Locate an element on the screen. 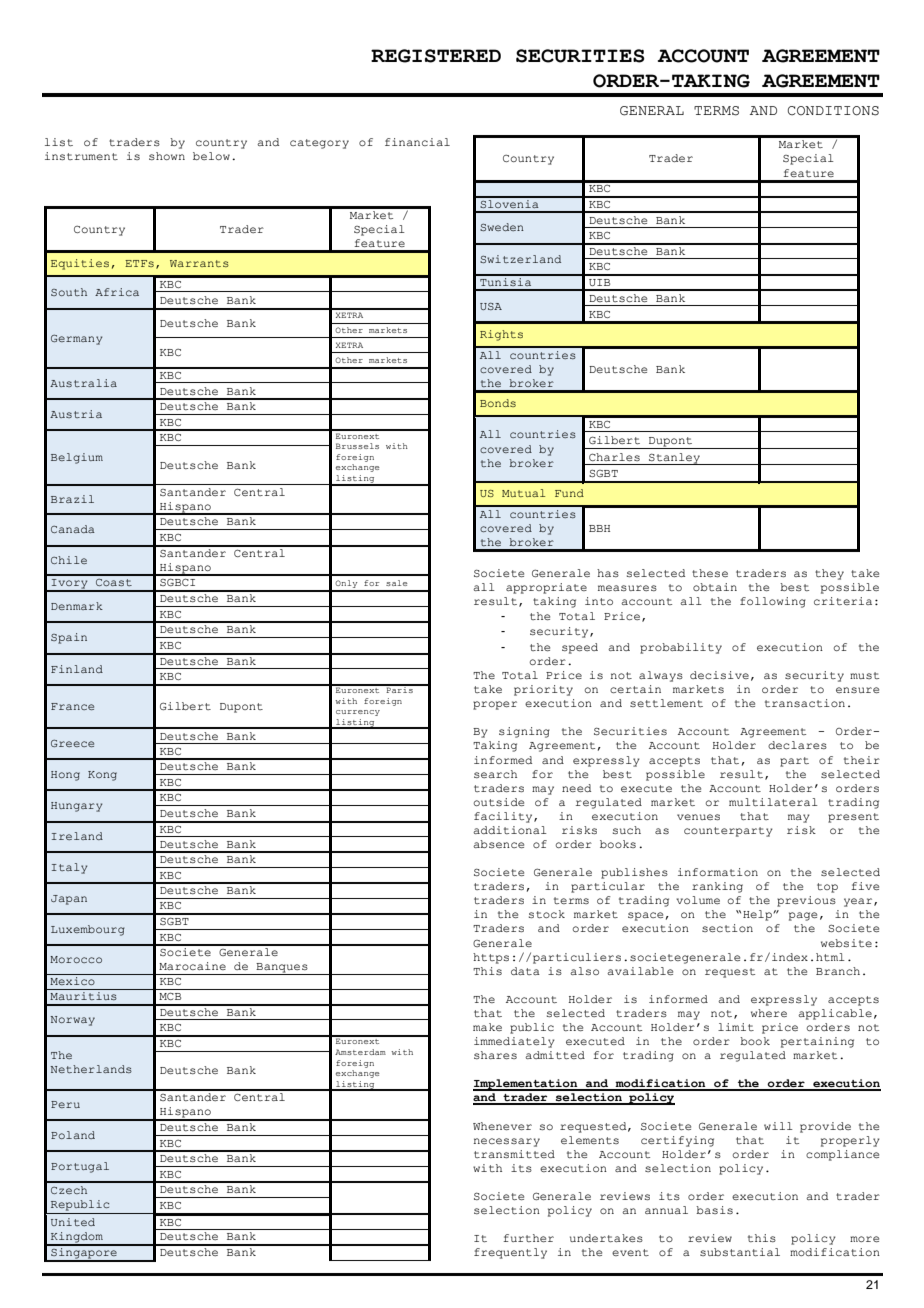  Ireland is located at coordinates (77, 836).
